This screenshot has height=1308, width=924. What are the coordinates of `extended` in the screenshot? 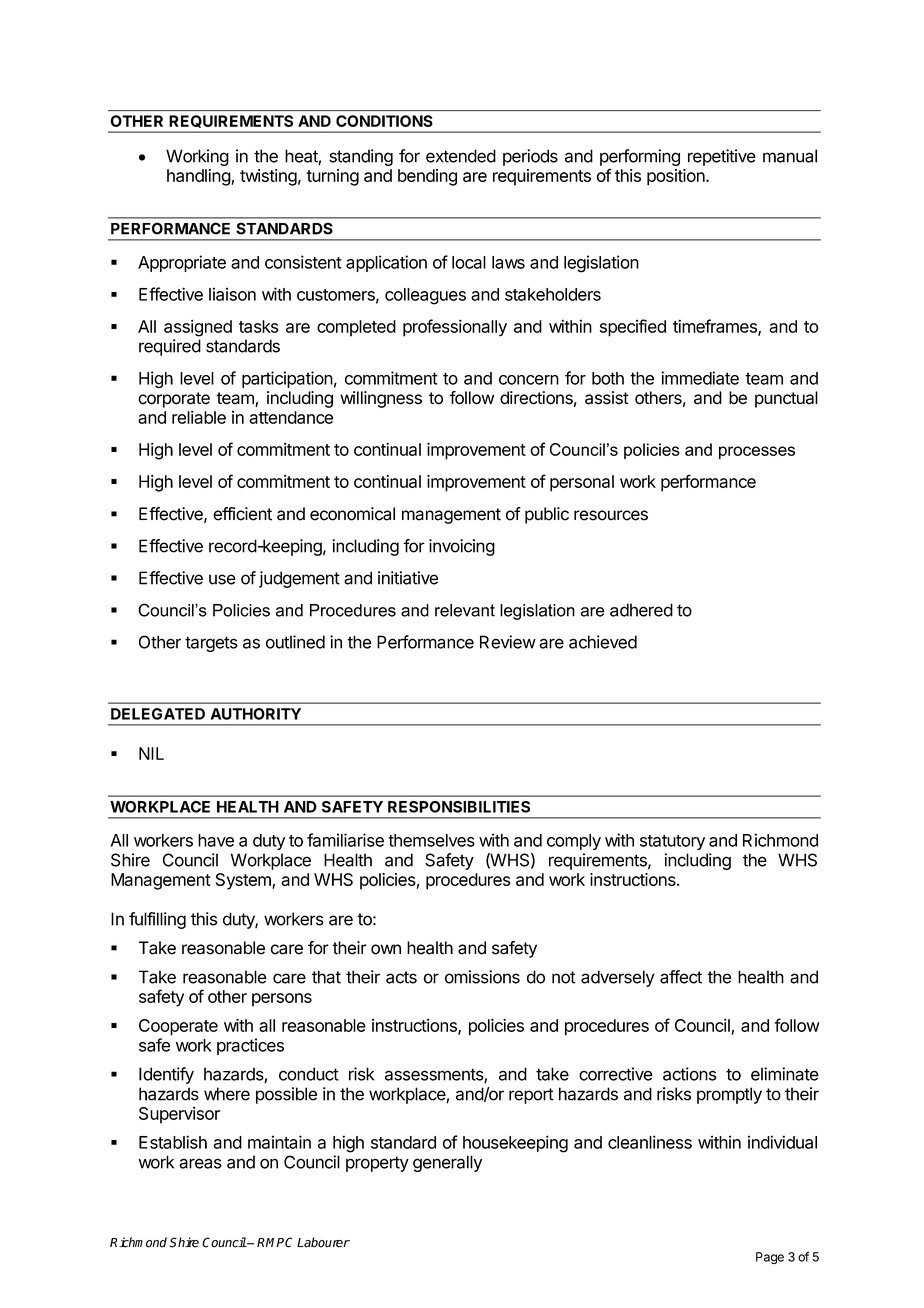 It's located at (461, 156).
